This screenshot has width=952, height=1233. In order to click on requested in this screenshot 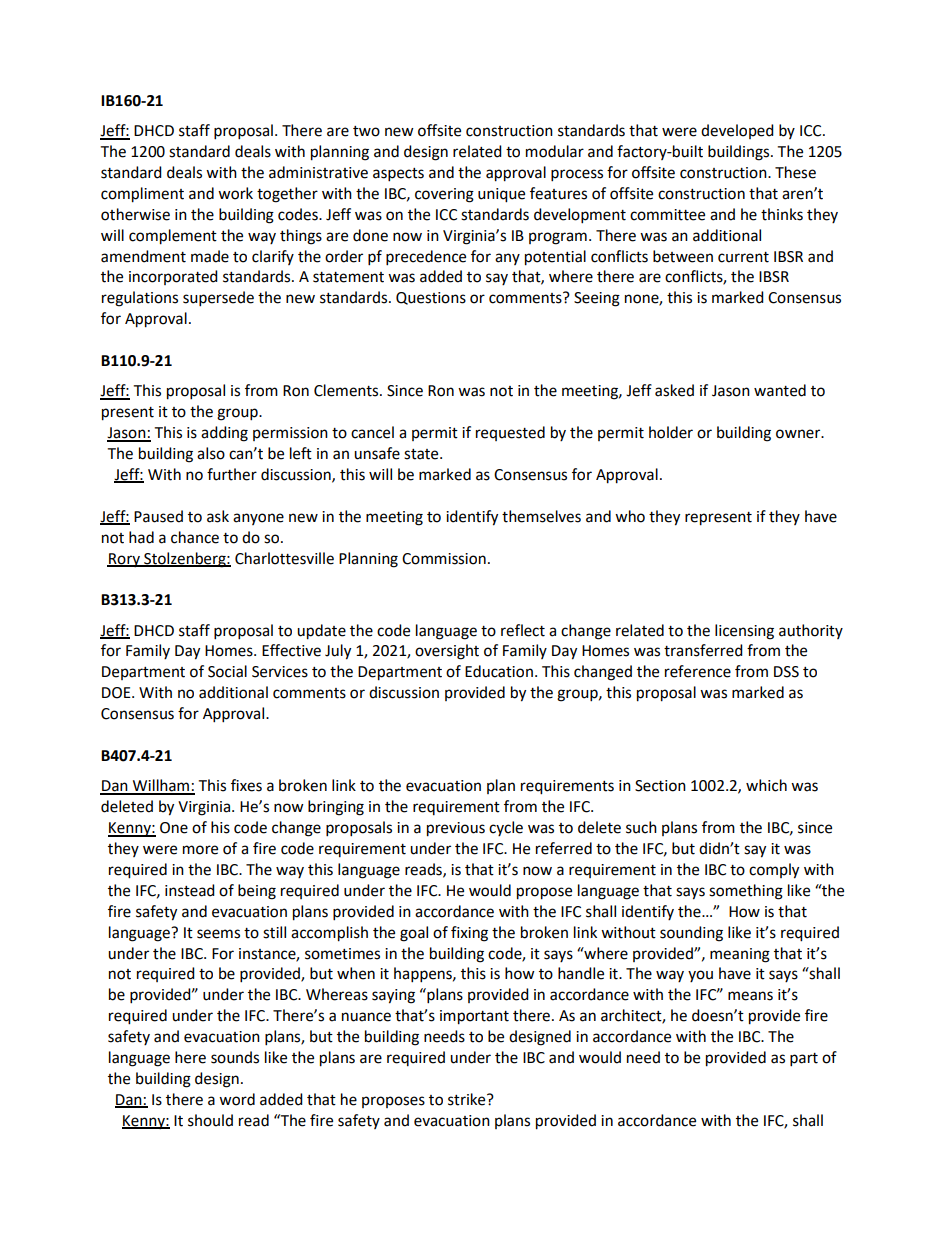, I will do `click(510, 433)`.
